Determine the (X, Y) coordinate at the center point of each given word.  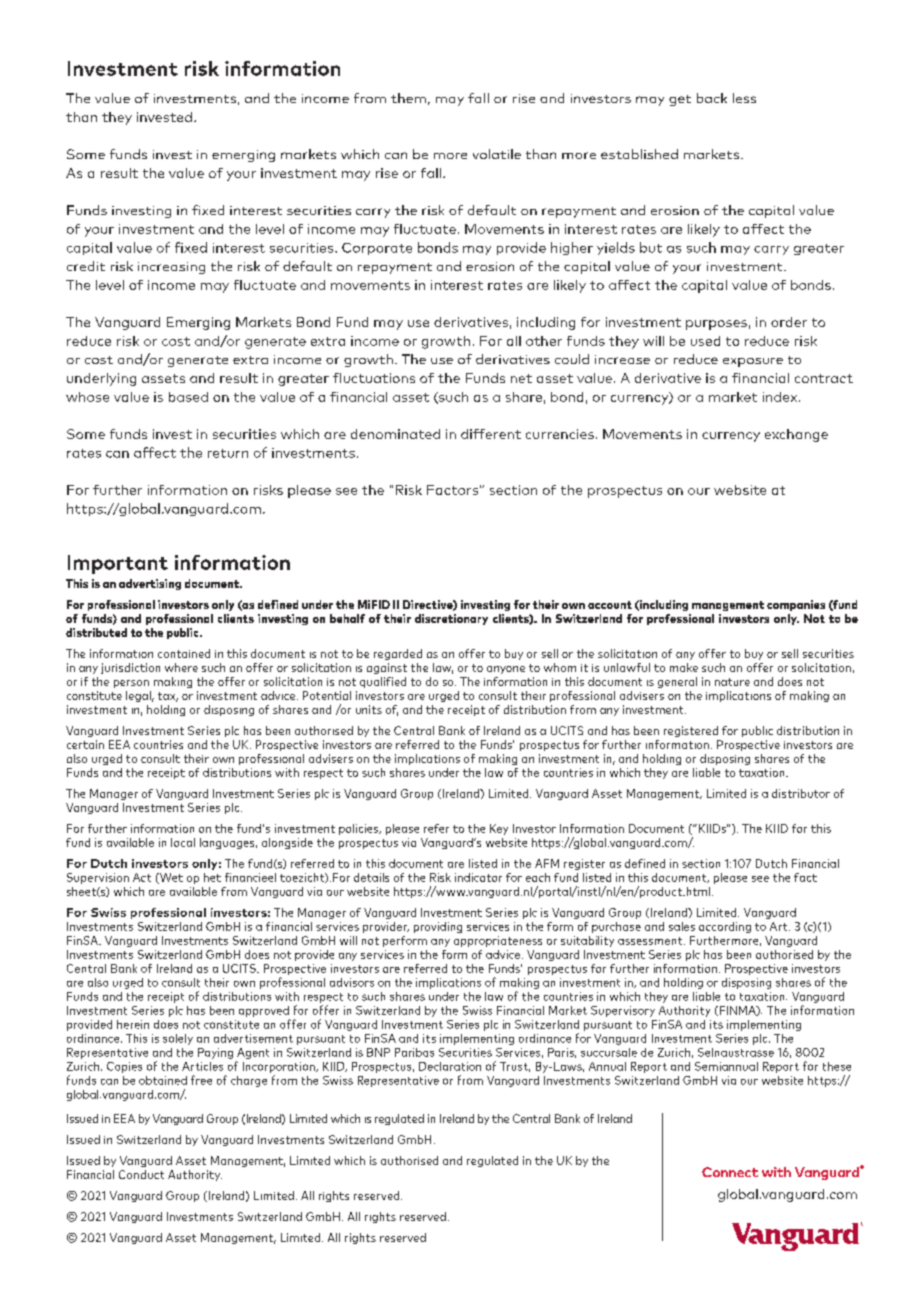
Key (499, 829)
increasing (171, 268)
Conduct (141, 1174)
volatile (497, 154)
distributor (801, 793)
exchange (796, 435)
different (491, 434)
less (744, 98)
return (228, 453)
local (183, 842)
